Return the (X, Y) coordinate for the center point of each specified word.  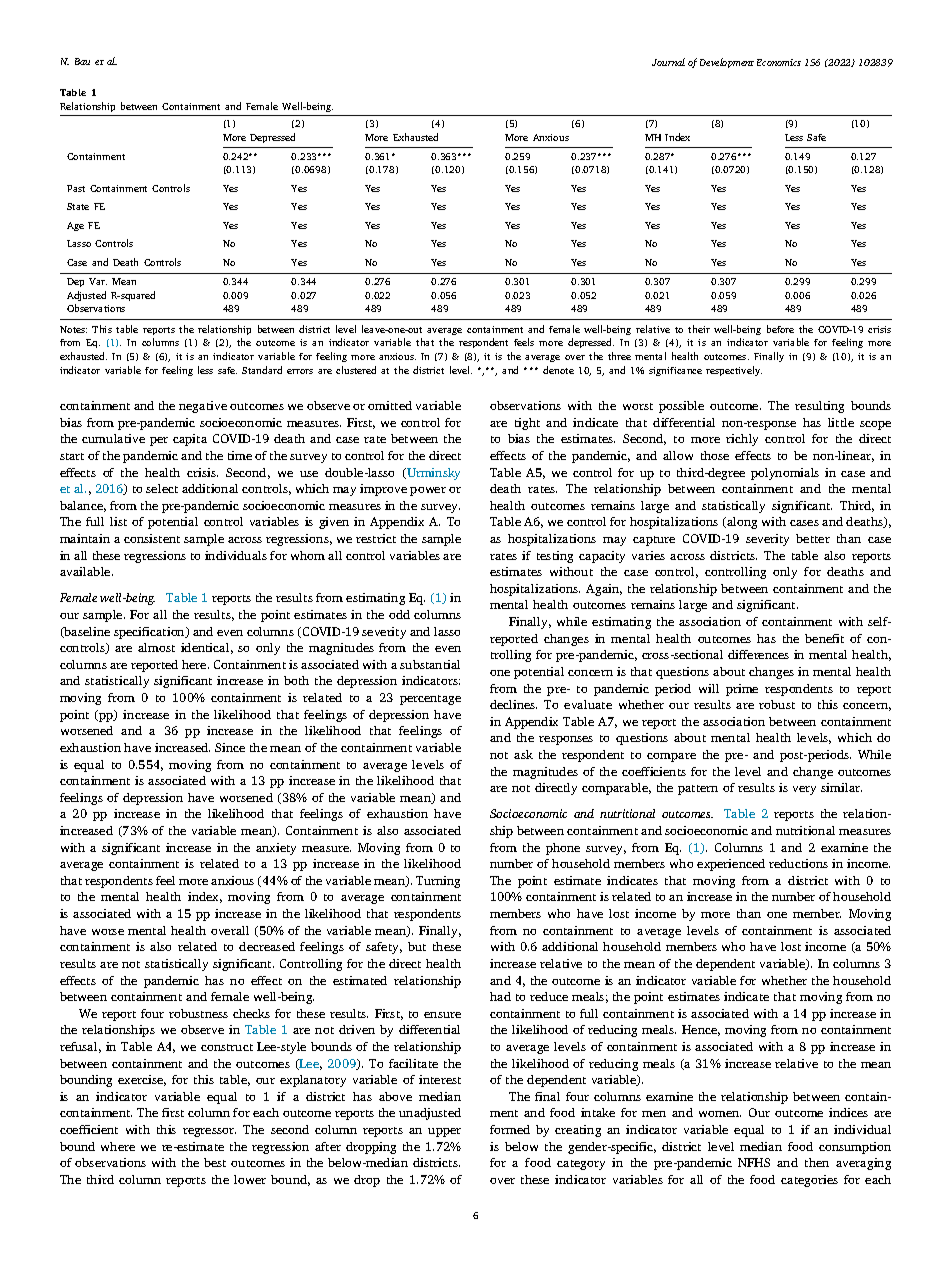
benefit (824, 638)
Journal (668, 62)
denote (558, 370)
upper (444, 1132)
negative (203, 407)
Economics (779, 62)
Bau (82, 61)
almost (156, 647)
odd (399, 614)
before (780, 329)
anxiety (276, 849)
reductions (798, 863)
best (215, 1162)
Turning (438, 882)
